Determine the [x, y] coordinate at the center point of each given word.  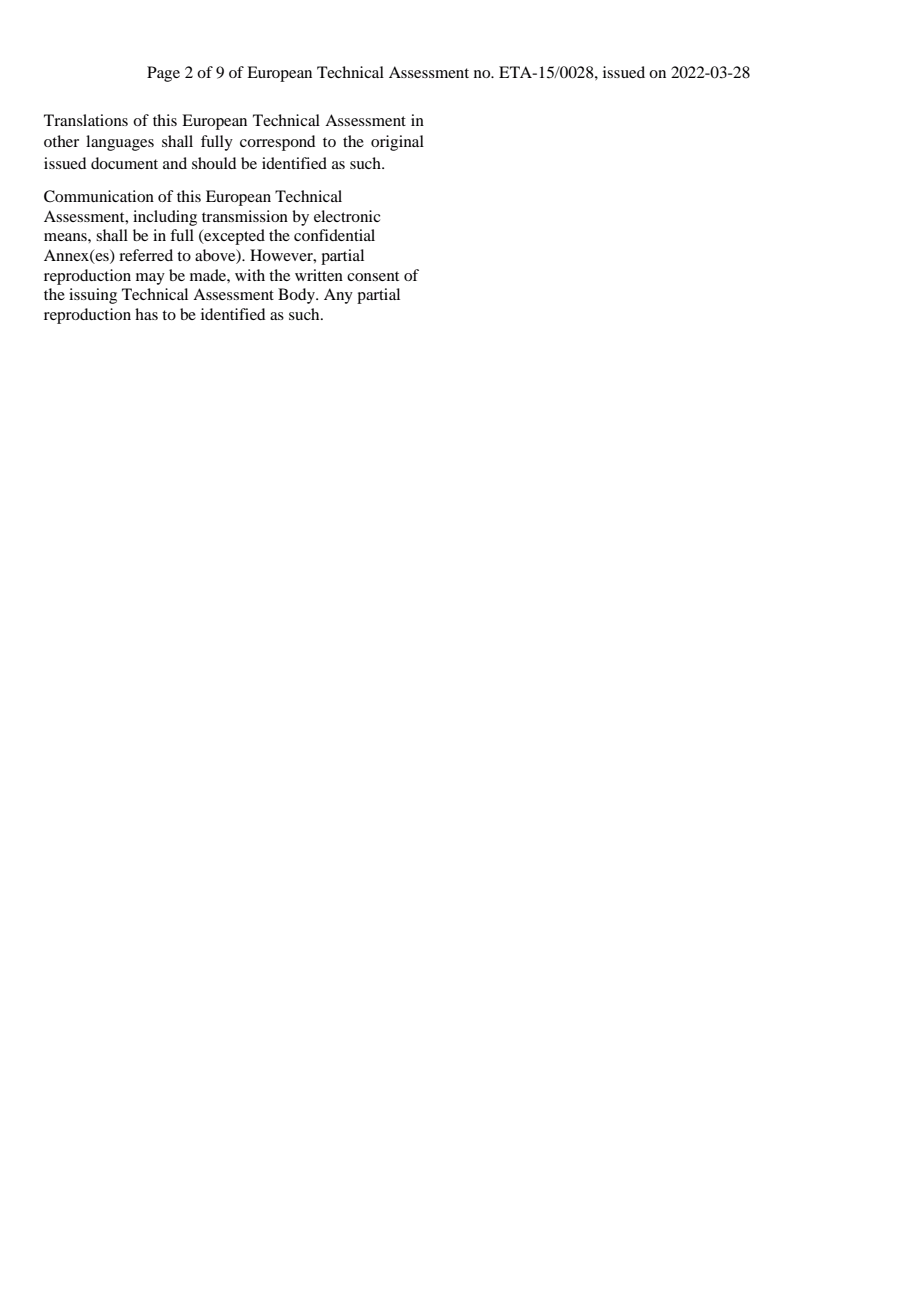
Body [297, 296]
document [124, 163]
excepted [233, 237]
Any [338, 296]
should [214, 163]
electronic [347, 216]
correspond [277, 143]
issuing [93, 296]
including [165, 218]
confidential [334, 235]
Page [163, 74]
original [397, 143]
